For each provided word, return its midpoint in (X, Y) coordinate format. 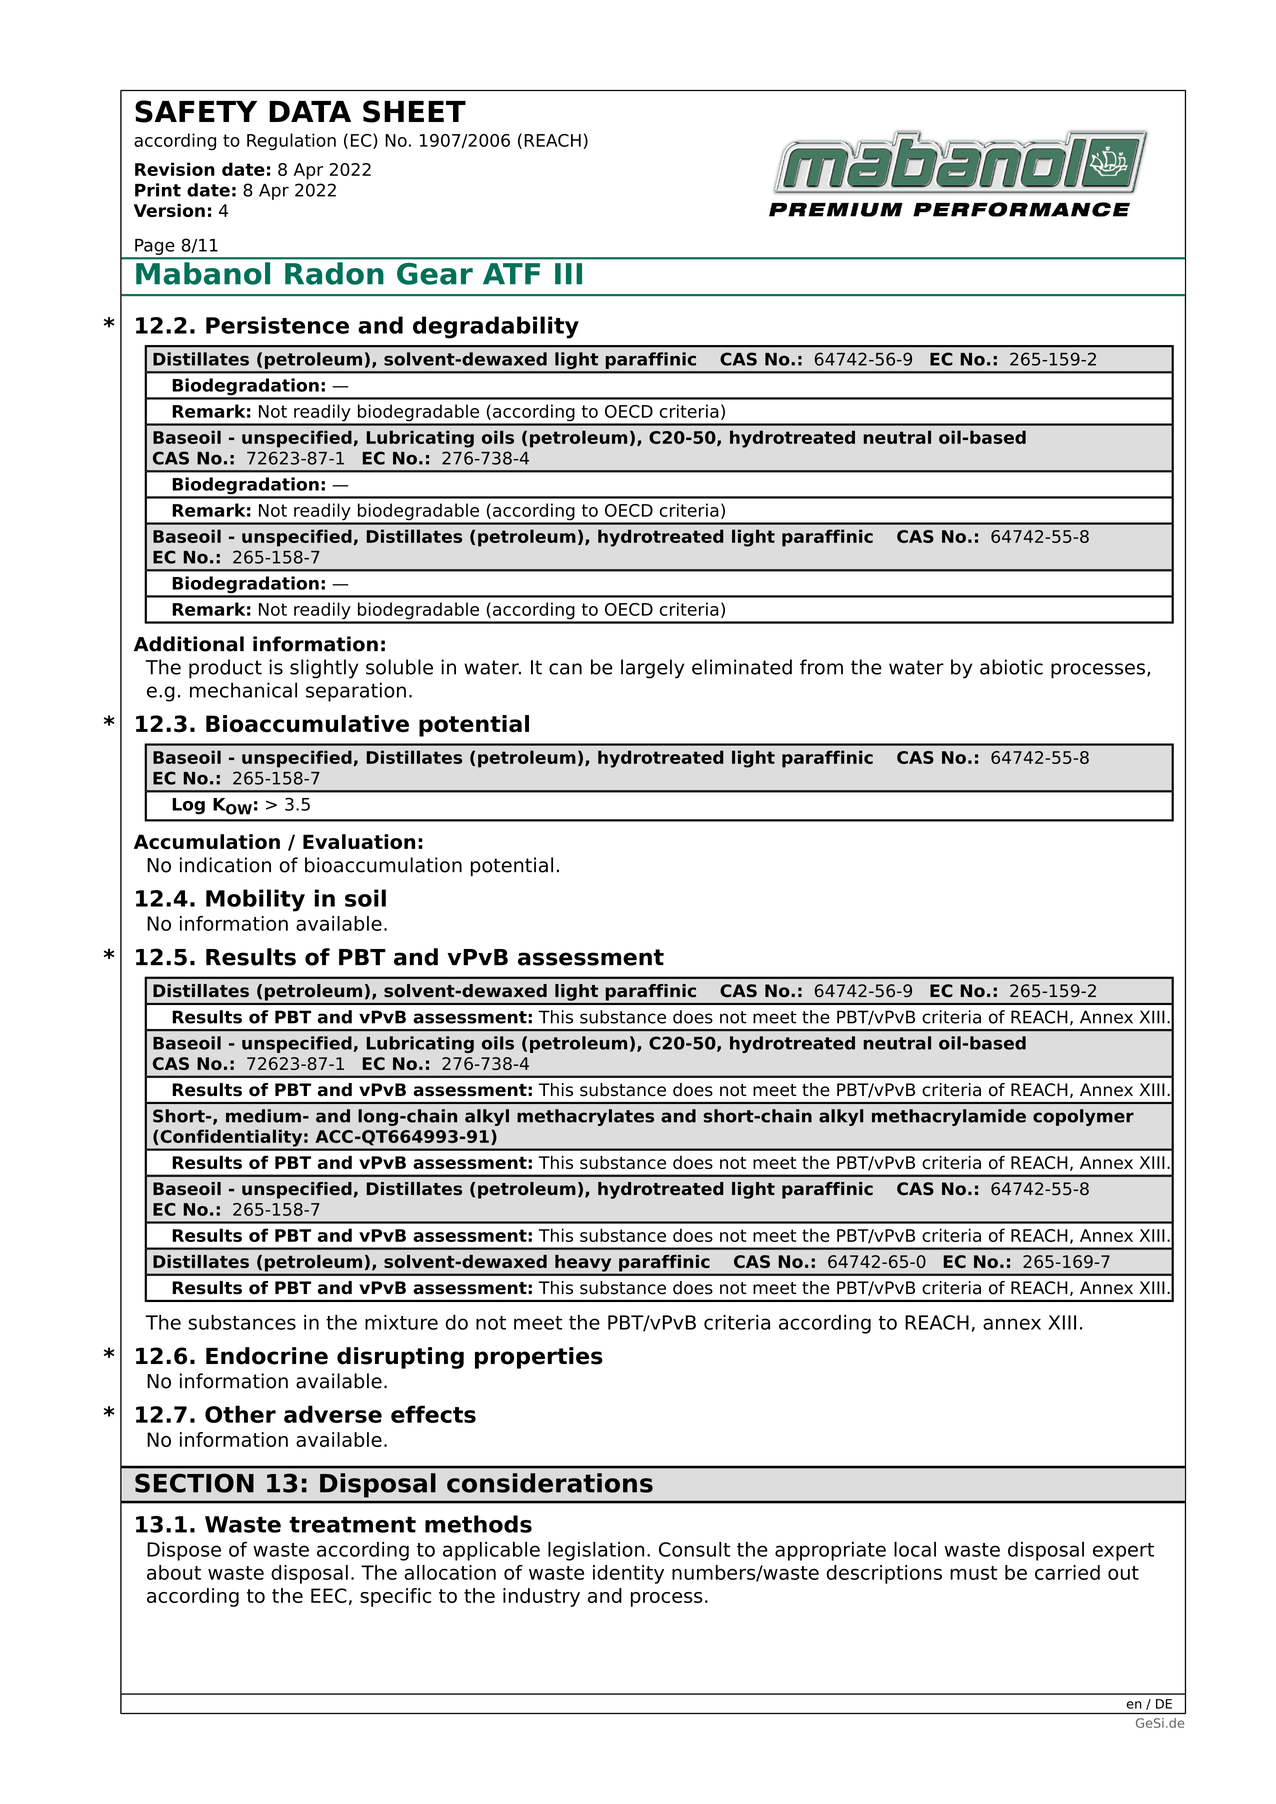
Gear (435, 274)
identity (628, 1574)
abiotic (1011, 667)
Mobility (255, 900)
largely (652, 669)
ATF (511, 273)
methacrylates (585, 1117)
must (973, 1573)
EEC (329, 1595)
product (225, 669)
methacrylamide (949, 1117)
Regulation (291, 142)
